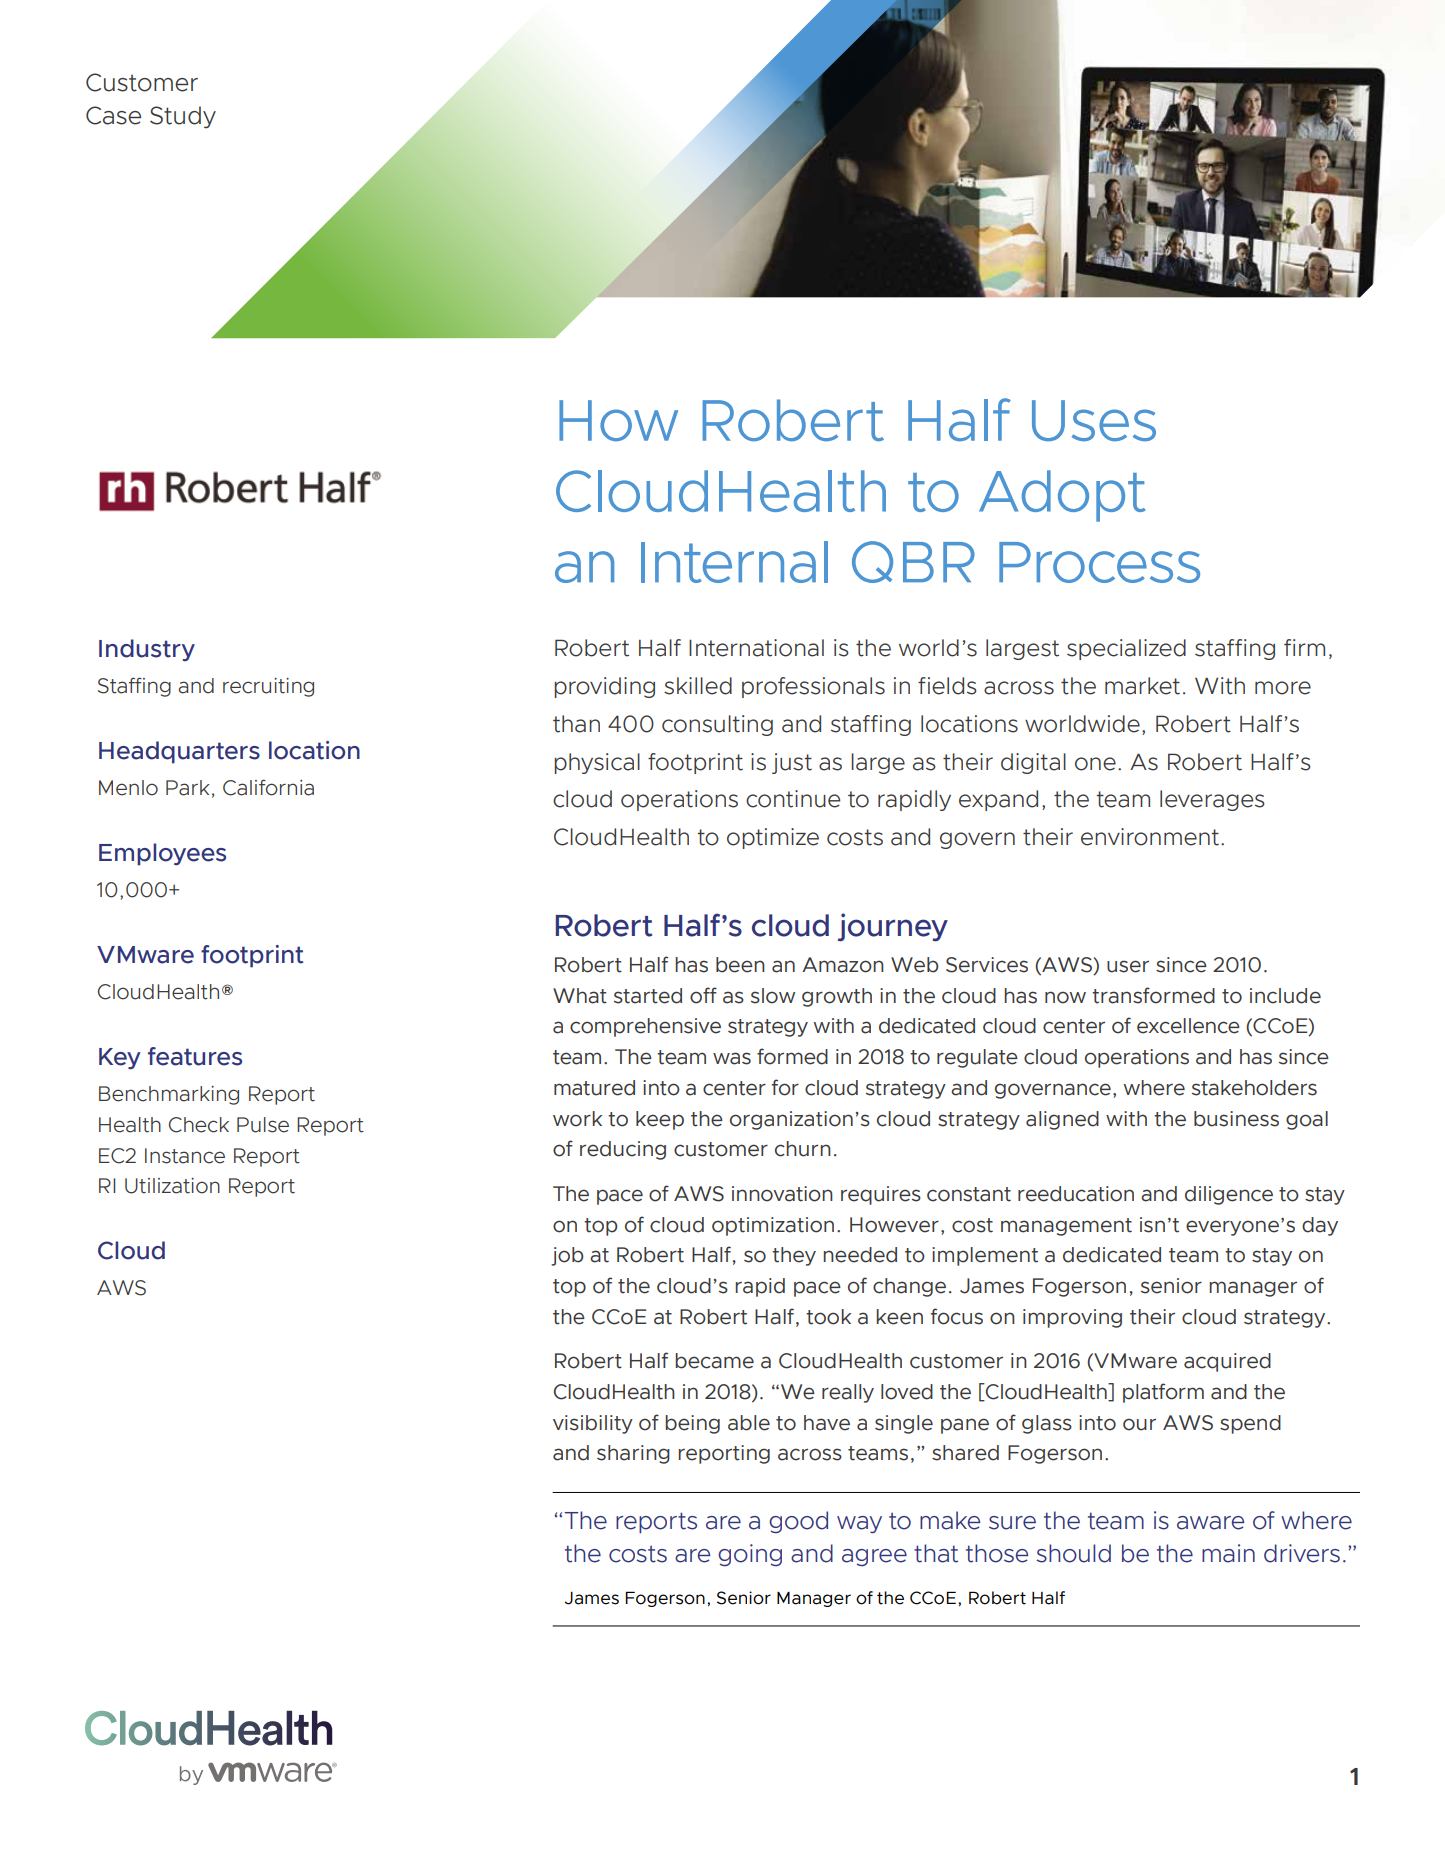 Image resolution: width=1445 pixels, height=1870 pixels. What do you see at coordinates (593, 1424) in the document?
I see `visibility` at bounding box center [593, 1424].
